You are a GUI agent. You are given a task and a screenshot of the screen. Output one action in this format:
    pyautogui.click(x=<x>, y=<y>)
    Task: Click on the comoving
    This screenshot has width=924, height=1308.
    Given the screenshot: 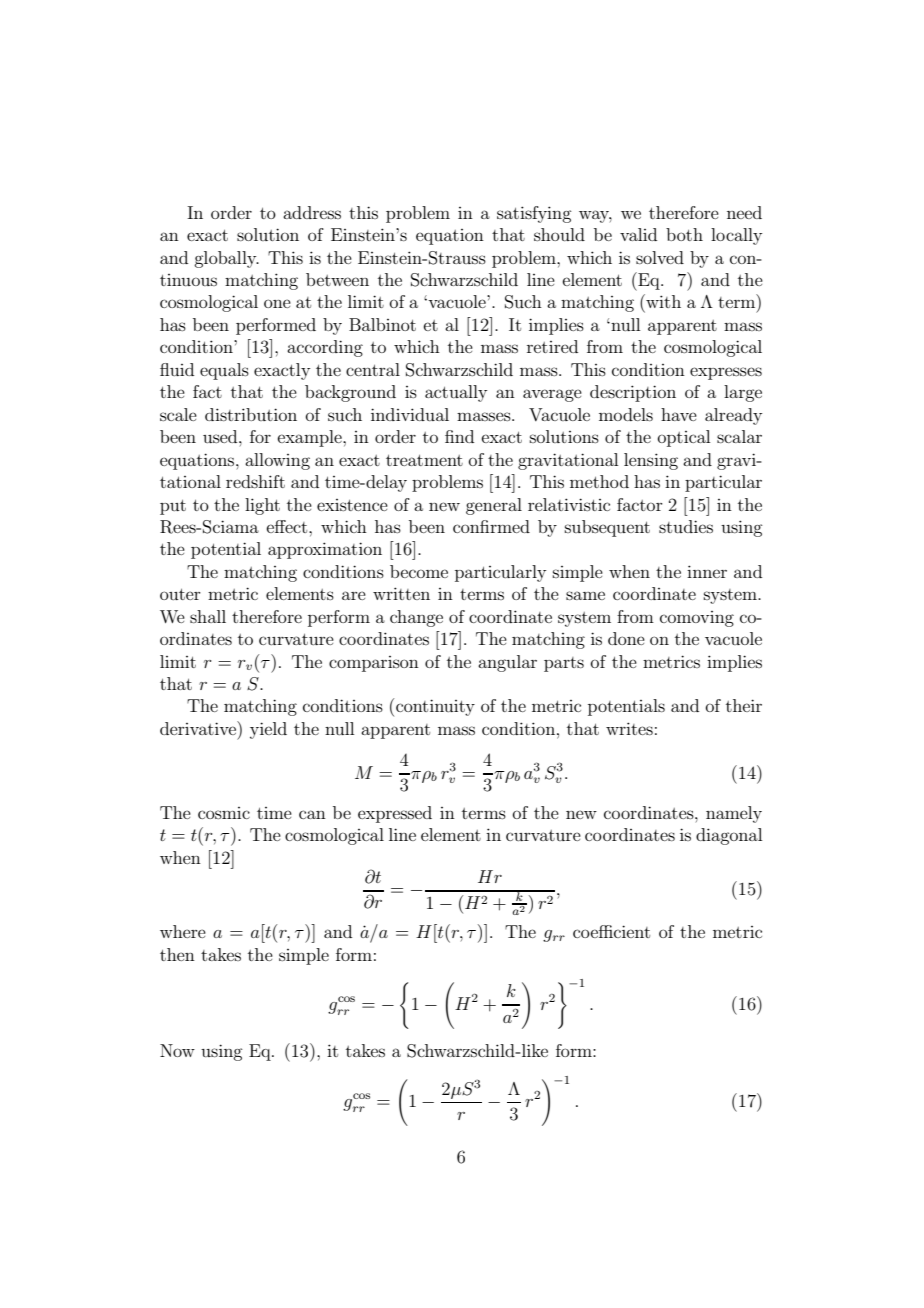 What is the action you would take?
    pyautogui.click(x=697, y=619)
